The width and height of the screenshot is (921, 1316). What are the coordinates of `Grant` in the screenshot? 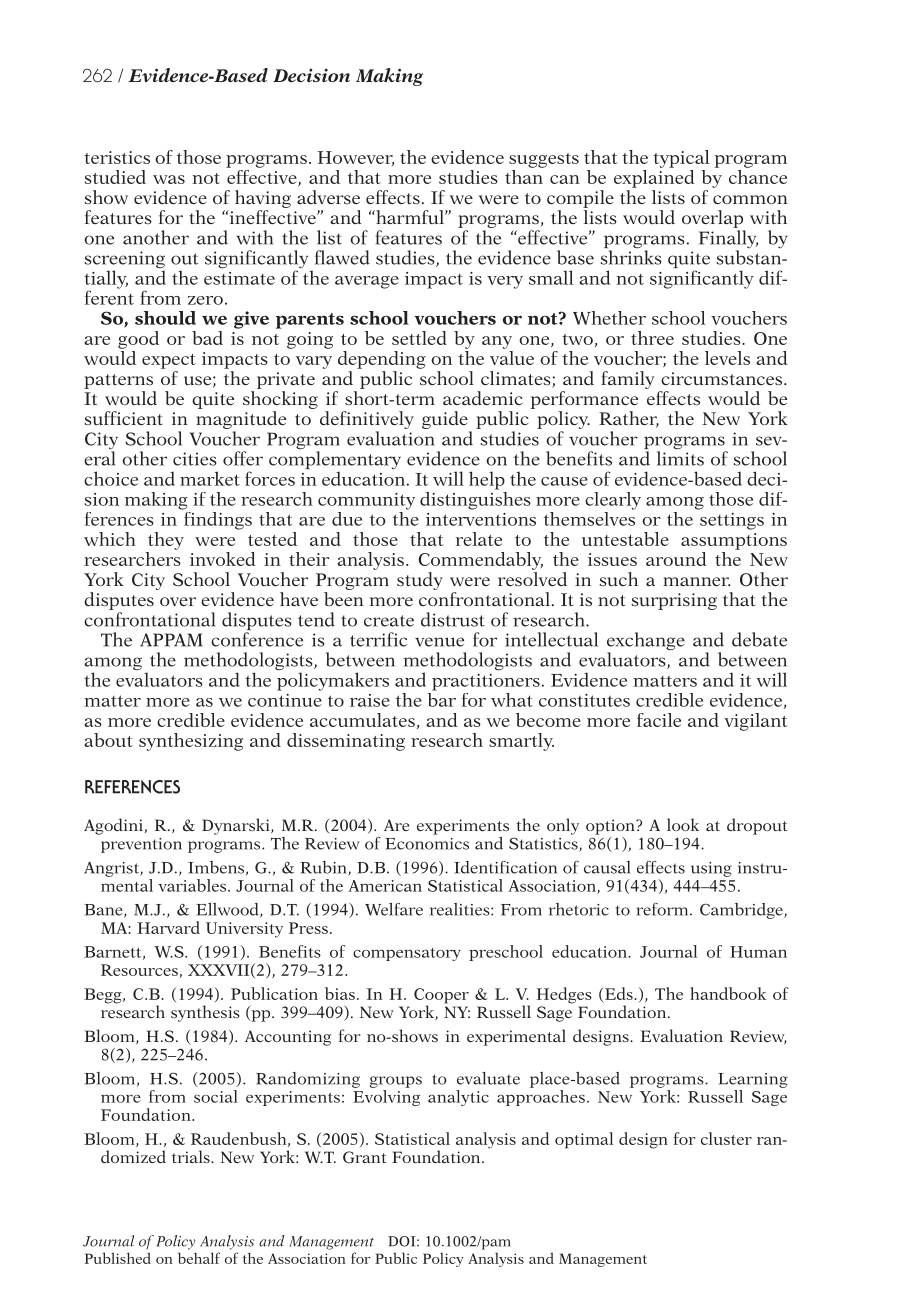 It's located at (364, 1157).
